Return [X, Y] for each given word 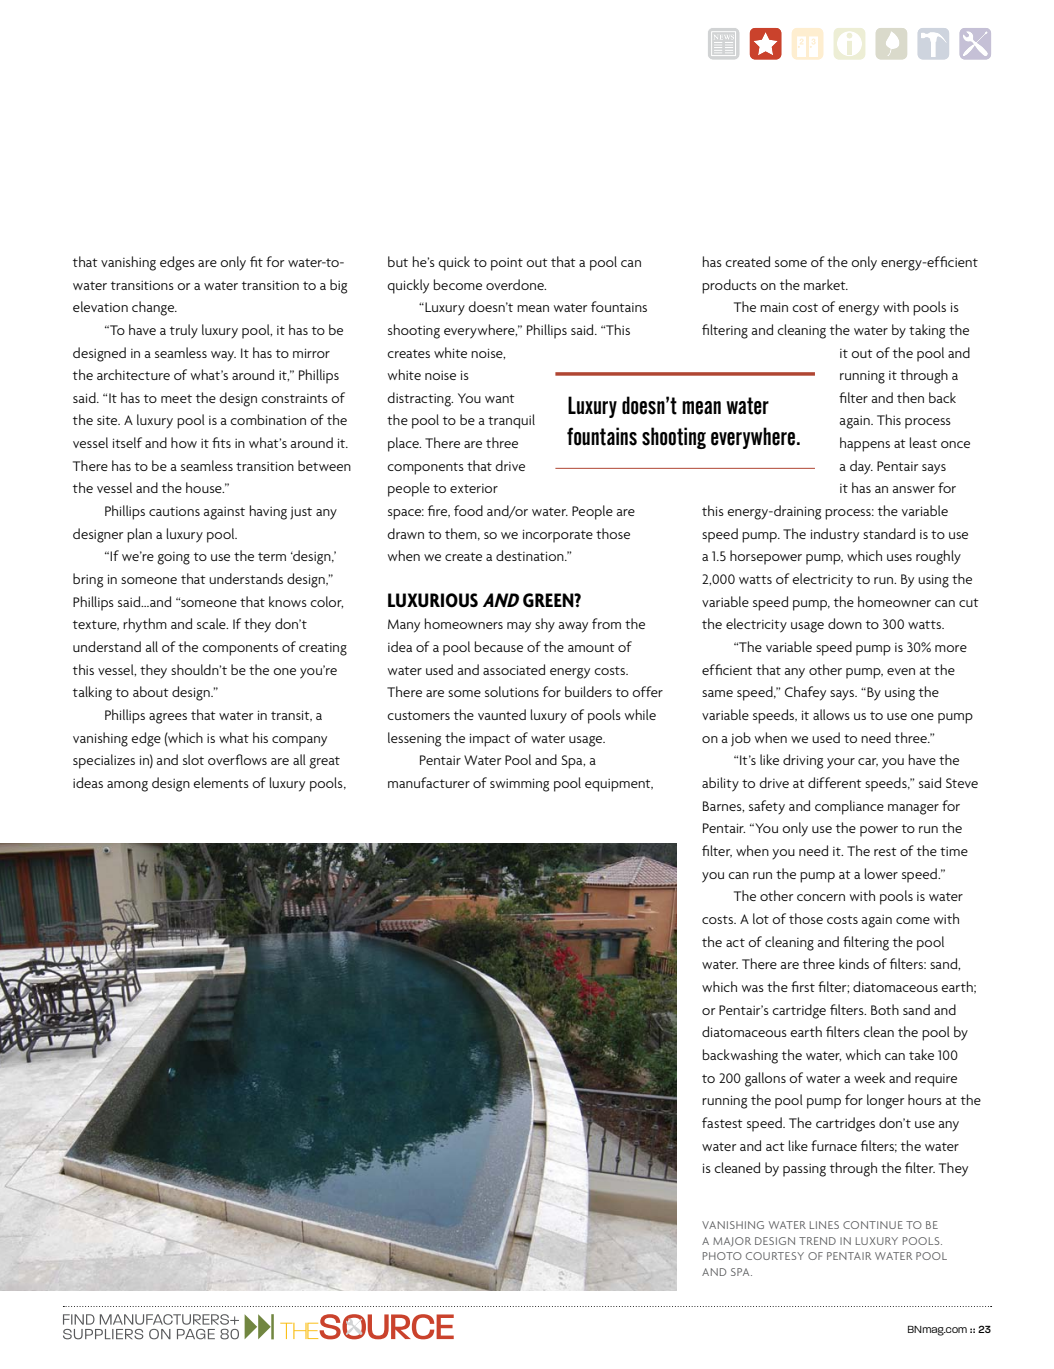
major [732, 1241]
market [826, 284]
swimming [519, 785]
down [845, 623]
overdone [516, 284]
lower [881, 873]
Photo [722, 1256]
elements [221, 782]
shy [545, 625]
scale [212, 623]
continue [873, 1225]
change [154, 308]
